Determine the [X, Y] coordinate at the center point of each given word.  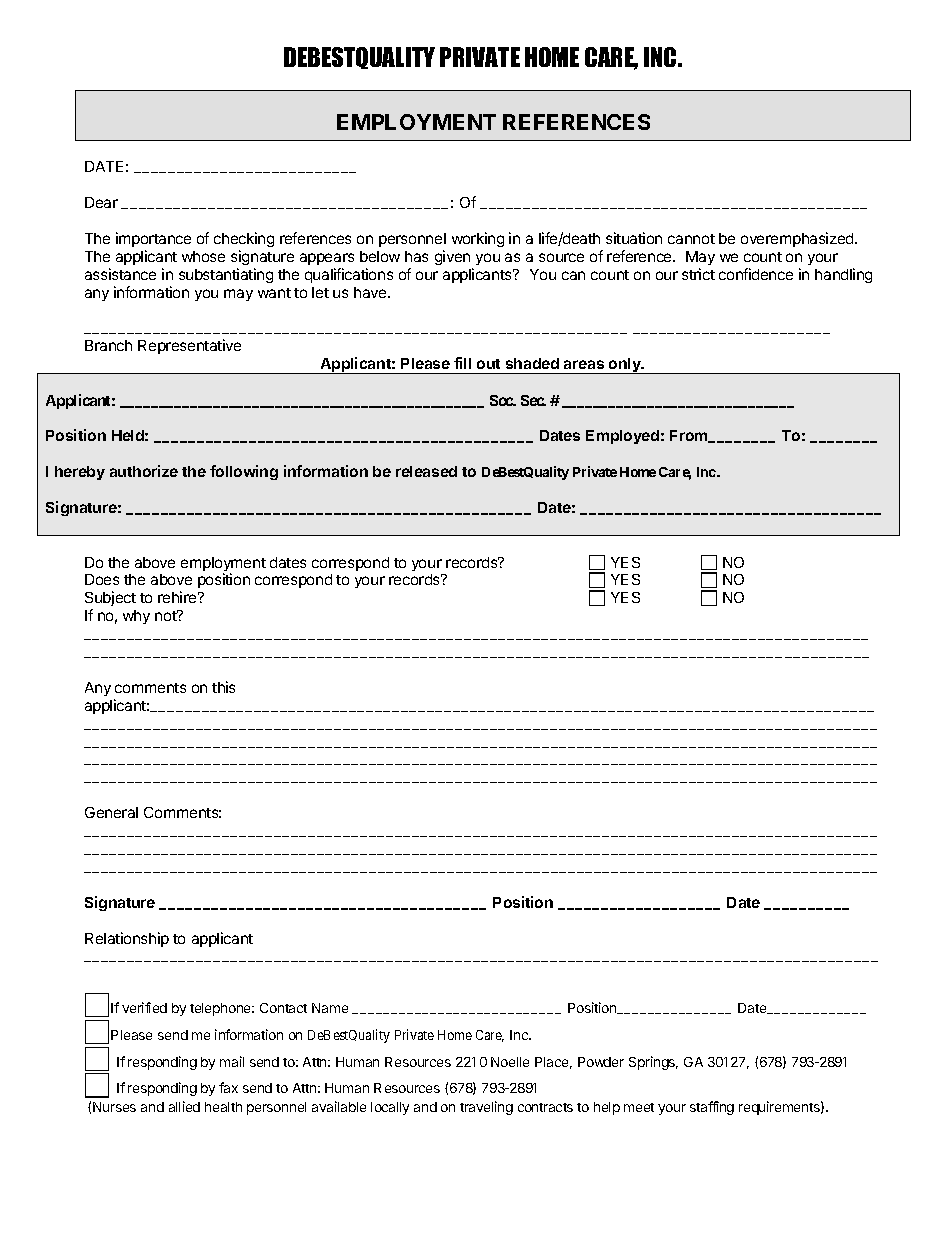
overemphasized [798, 239]
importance [153, 239]
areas [584, 364]
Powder [601, 1062]
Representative [189, 346]
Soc [502, 400]
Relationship [127, 939]
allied [184, 1106]
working [478, 239]
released [426, 471]
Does [102, 579]
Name [330, 1008]
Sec [533, 400]
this [223, 687]
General [111, 812]
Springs [653, 1063]
